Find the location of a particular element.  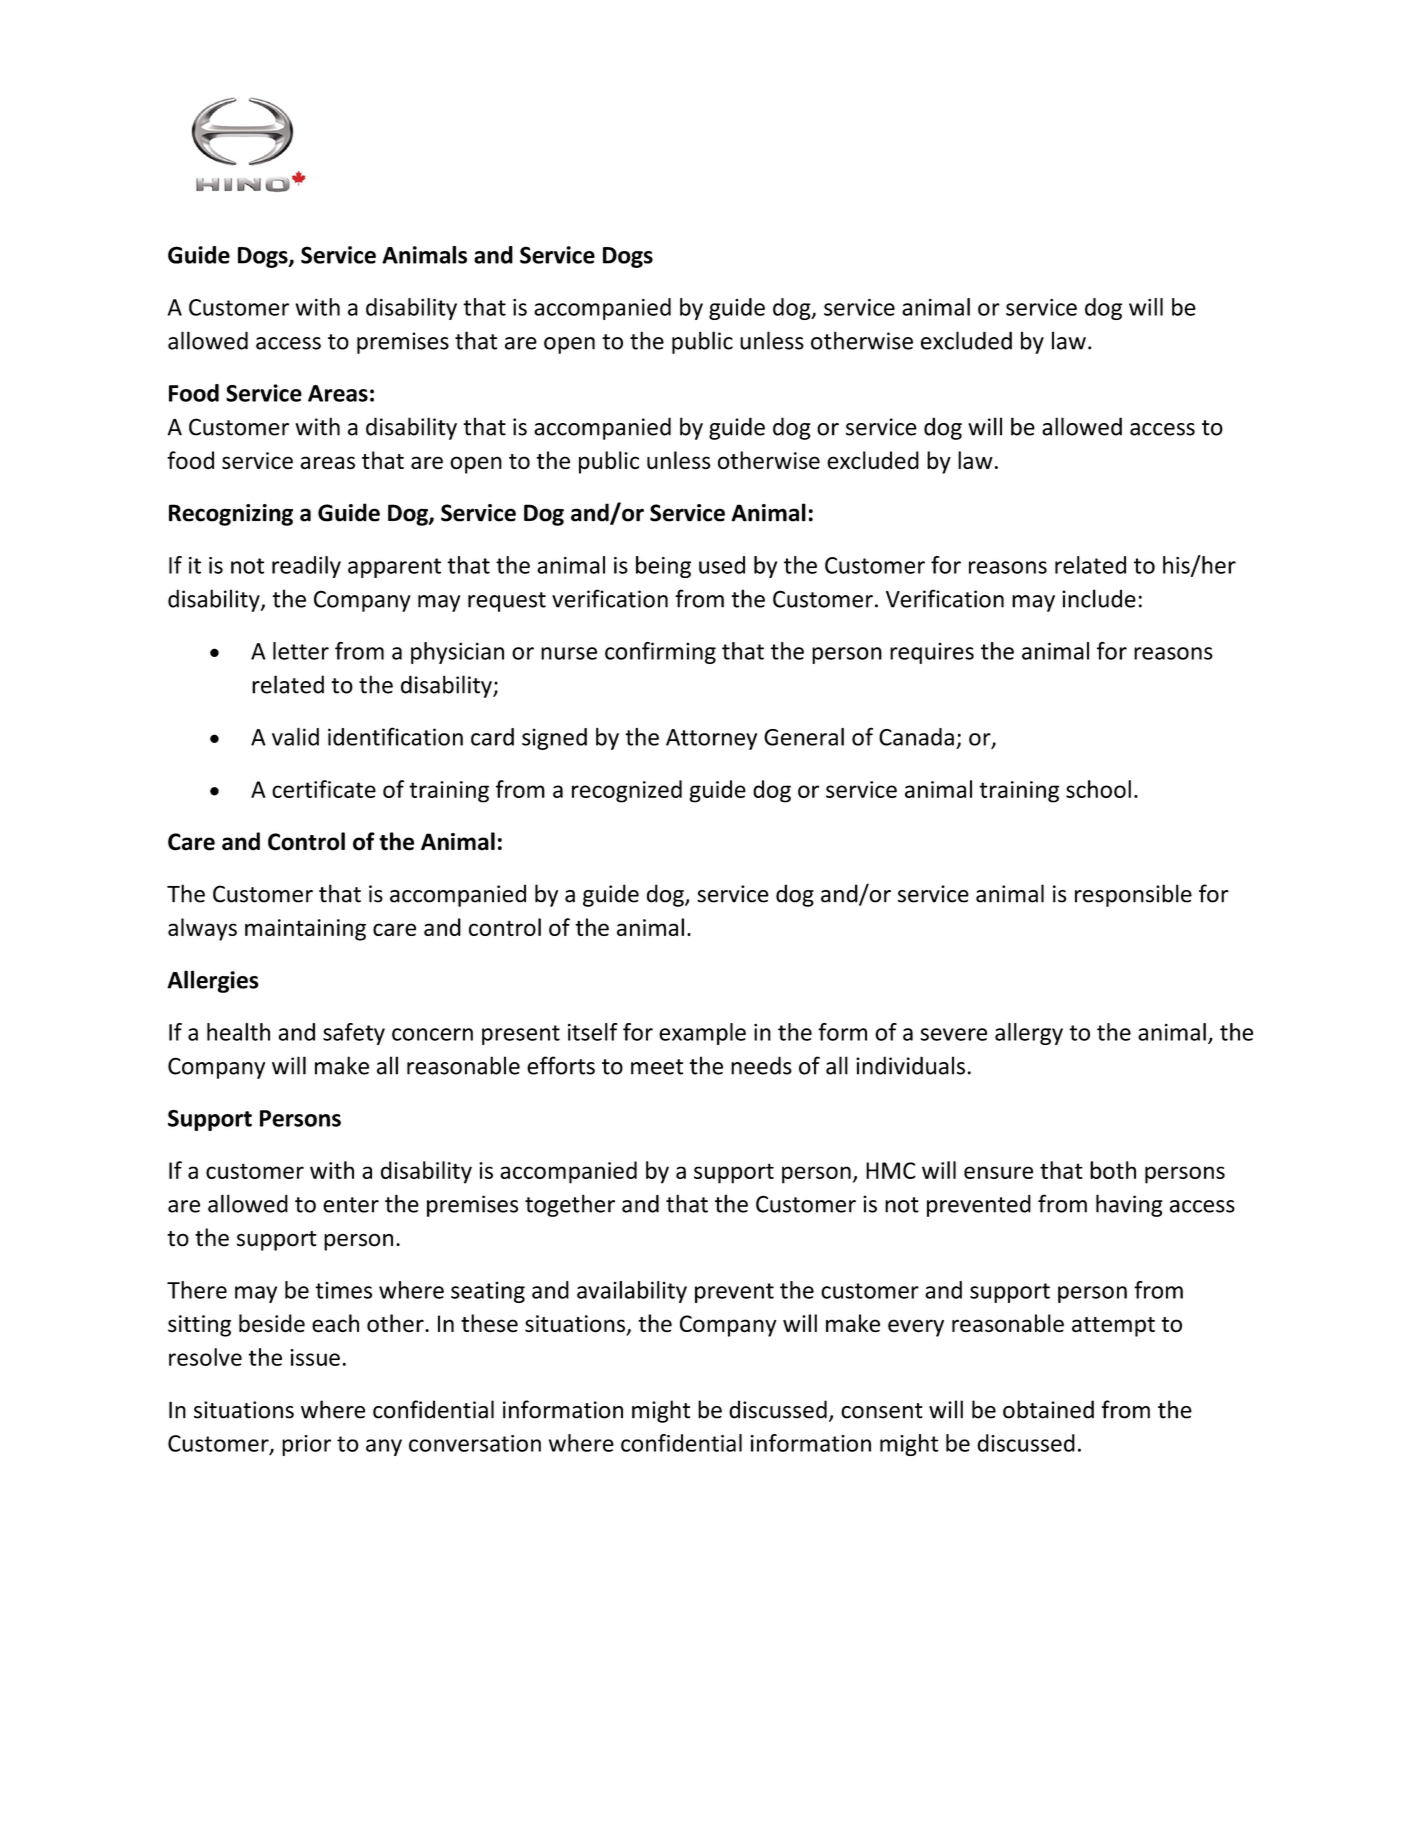

enter is located at coordinates (351, 1205).
